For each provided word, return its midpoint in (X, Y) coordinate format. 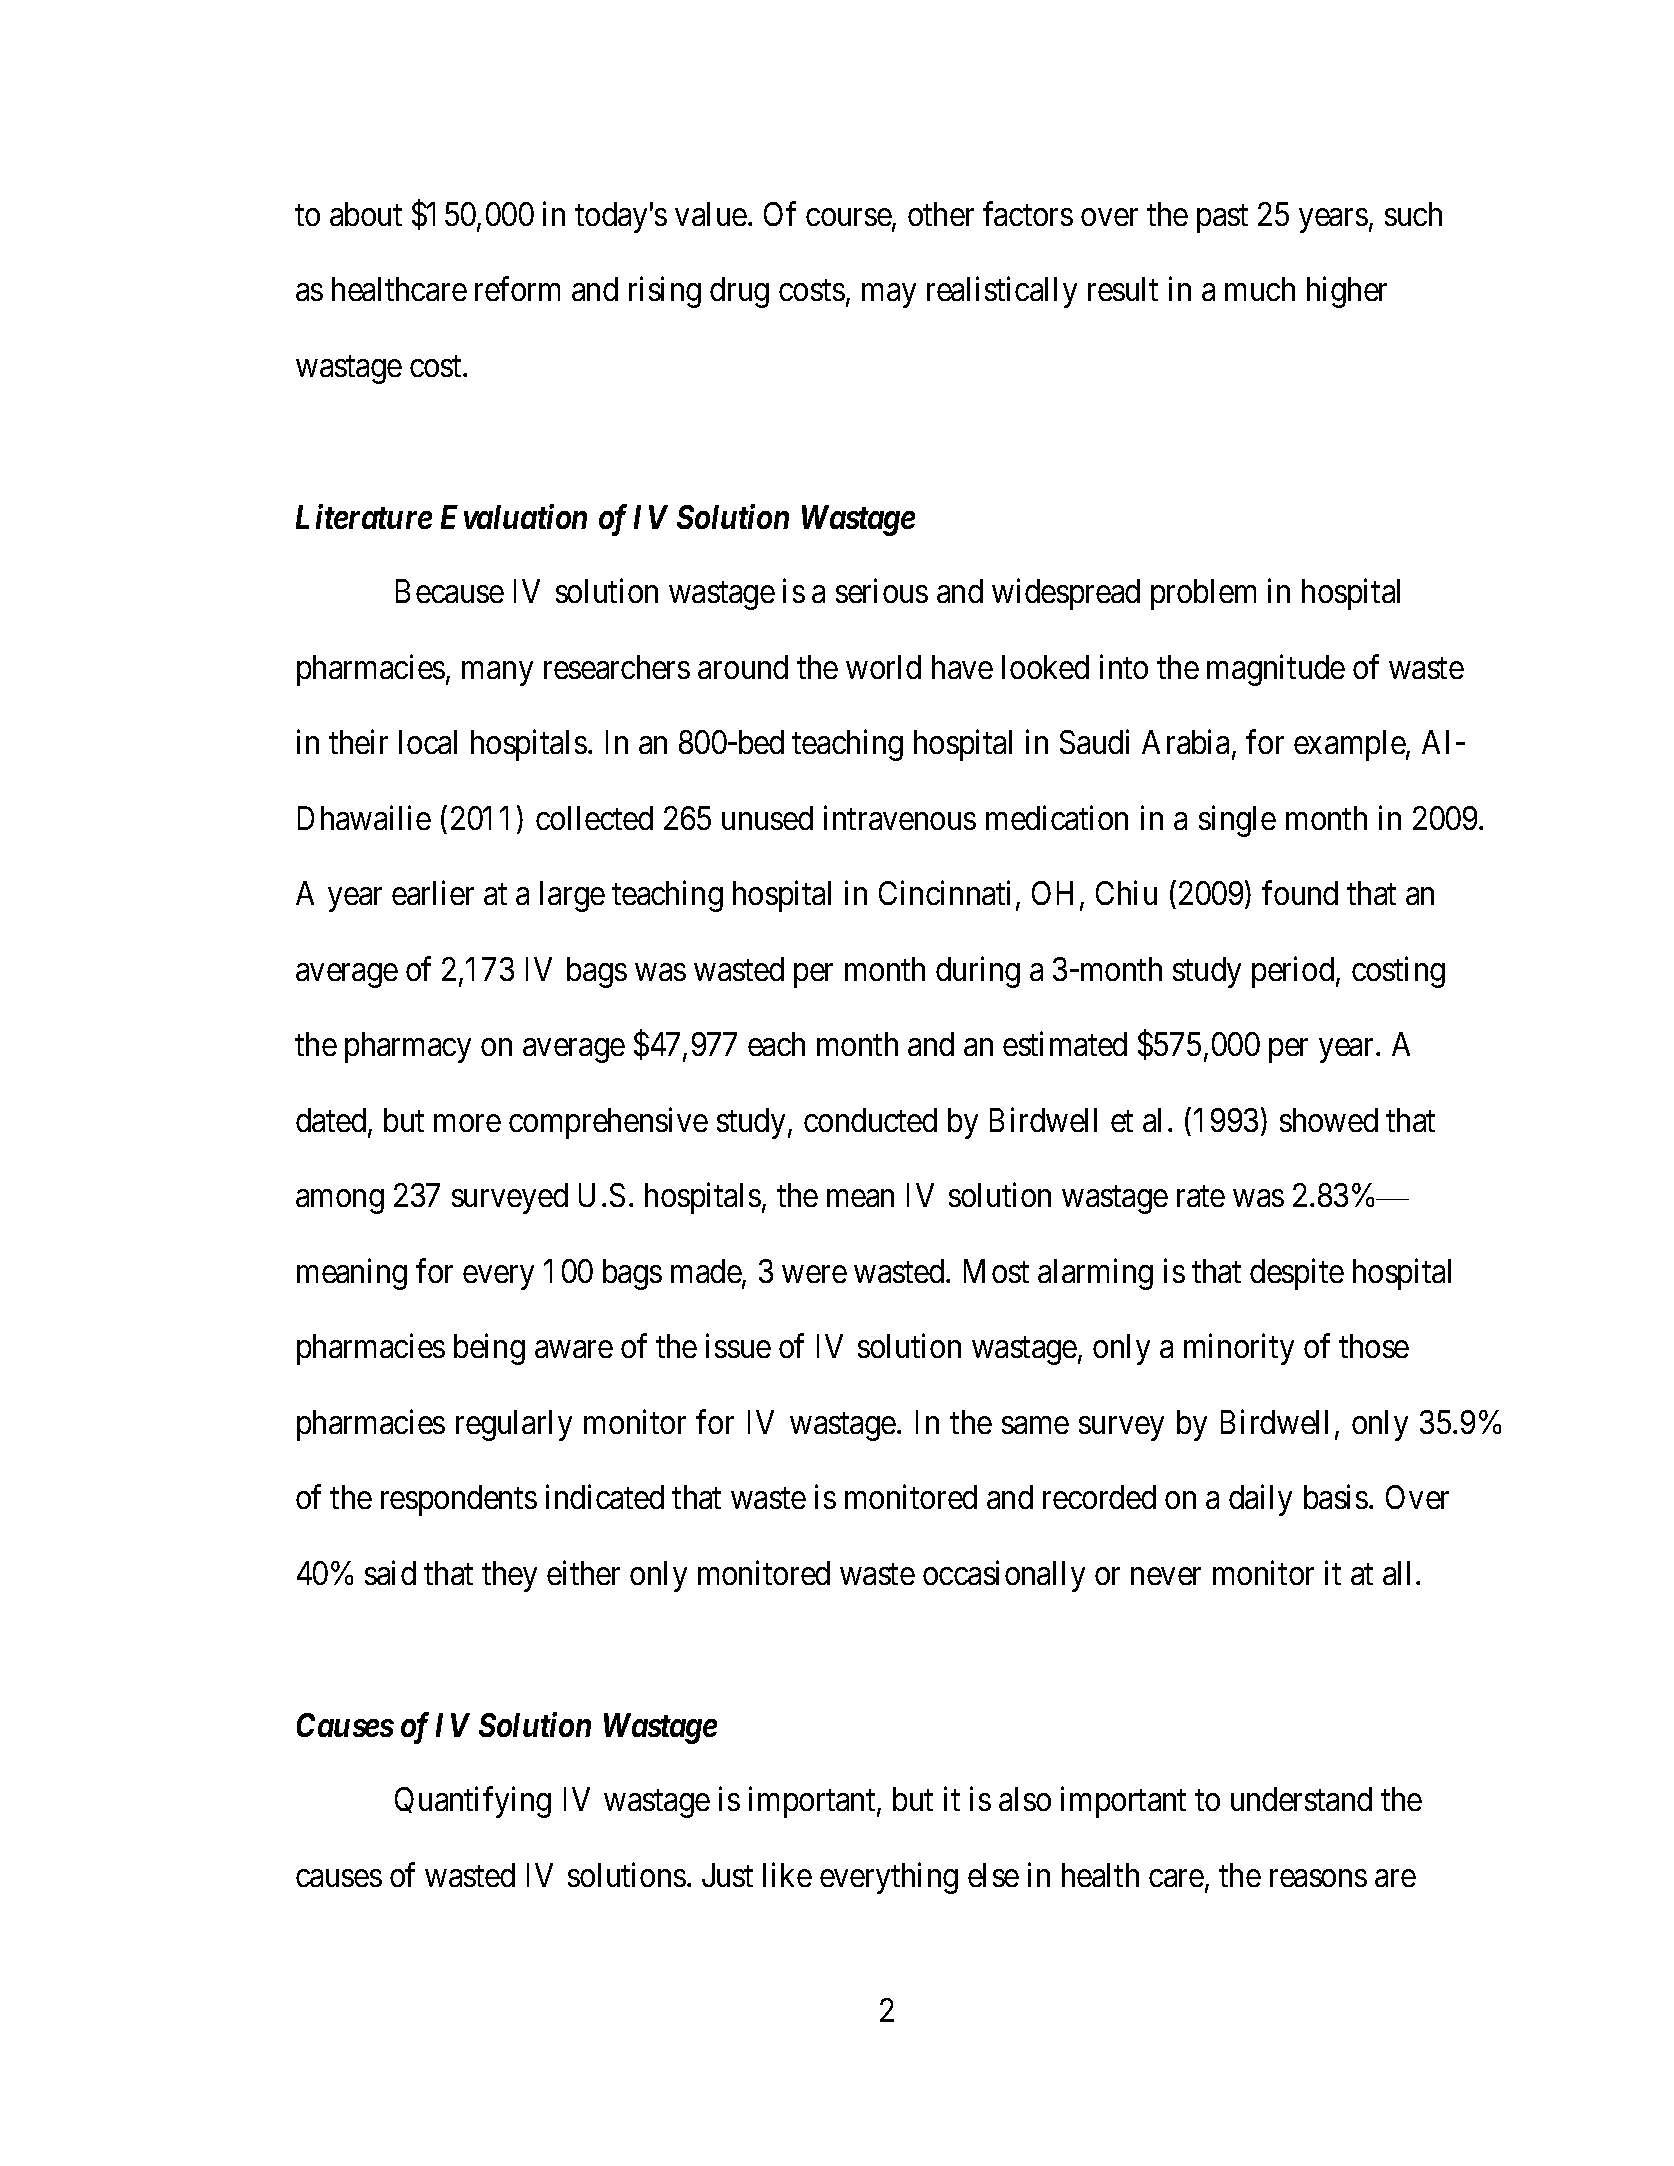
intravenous (900, 818)
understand (1301, 1799)
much (1260, 289)
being (489, 1349)
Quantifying (473, 1802)
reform (517, 289)
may (889, 296)
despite (1297, 1274)
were (814, 1274)
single (1237, 821)
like (787, 1874)
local (428, 742)
